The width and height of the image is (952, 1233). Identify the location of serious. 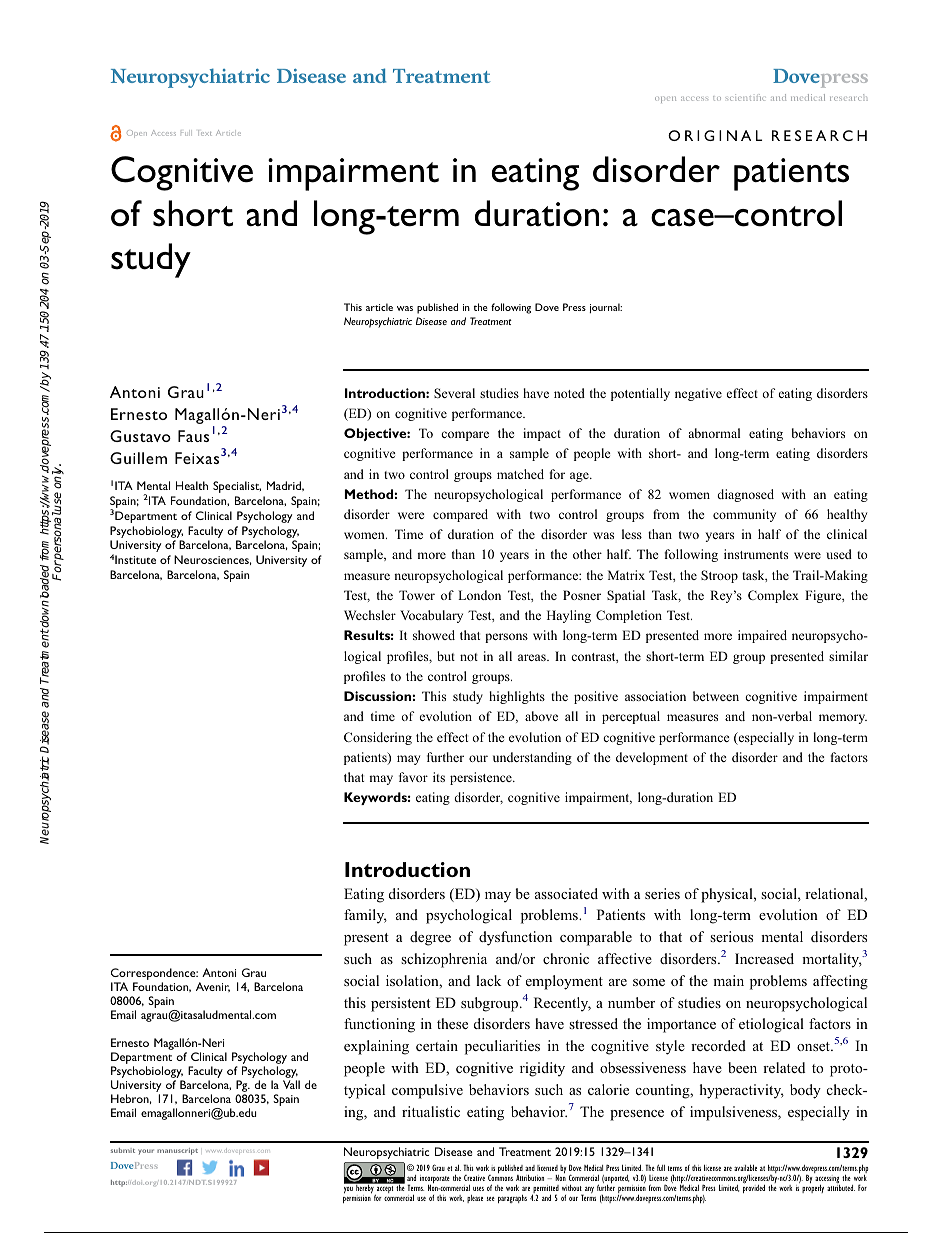
(731, 936).
